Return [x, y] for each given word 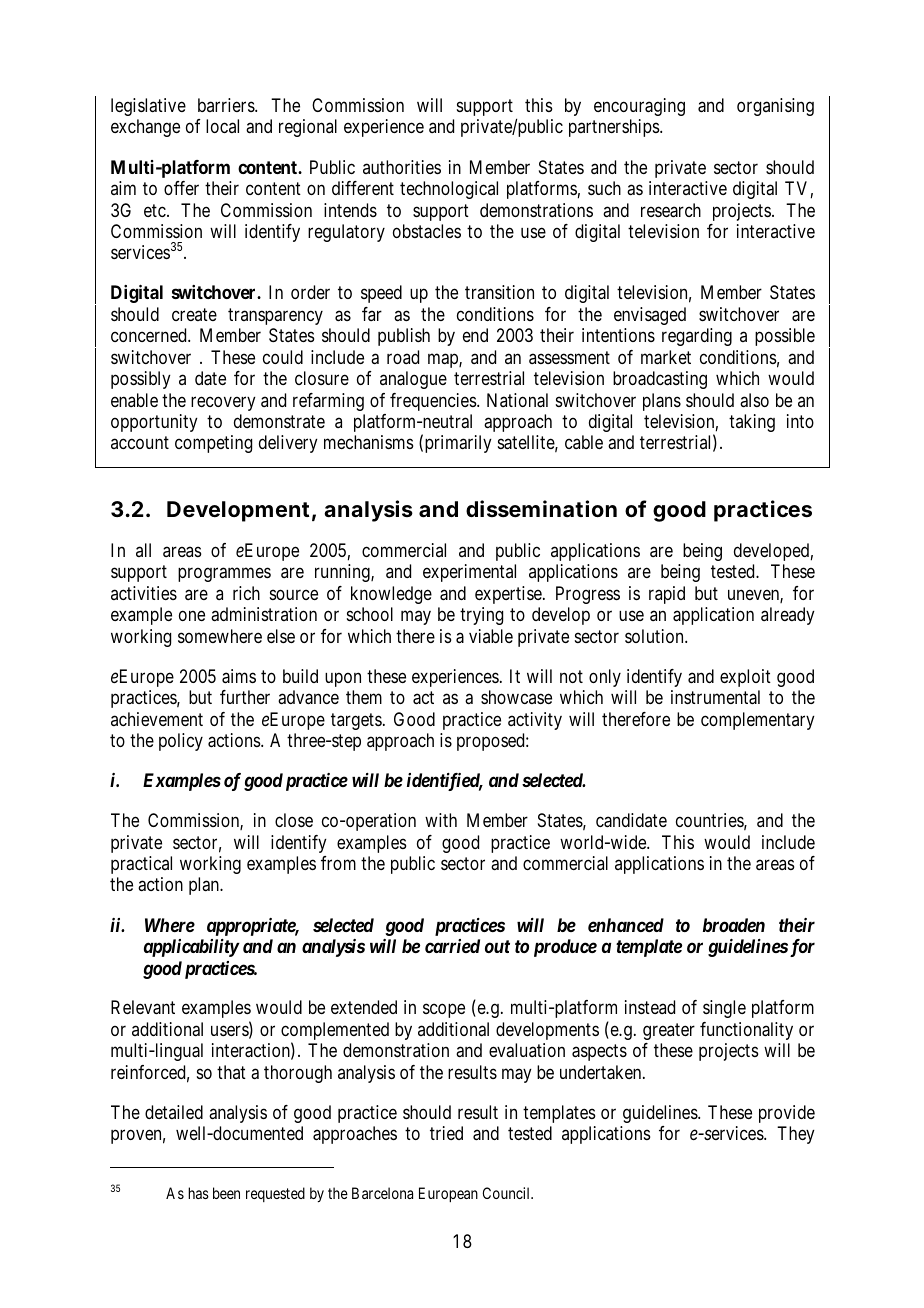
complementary [758, 721]
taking [752, 423]
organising [775, 107]
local [222, 126]
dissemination [541, 509]
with [441, 820]
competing [213, 444]
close [294, 820]
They [796, 1135]
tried [446, 1133]
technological [449, 190]
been [226, 1193]
